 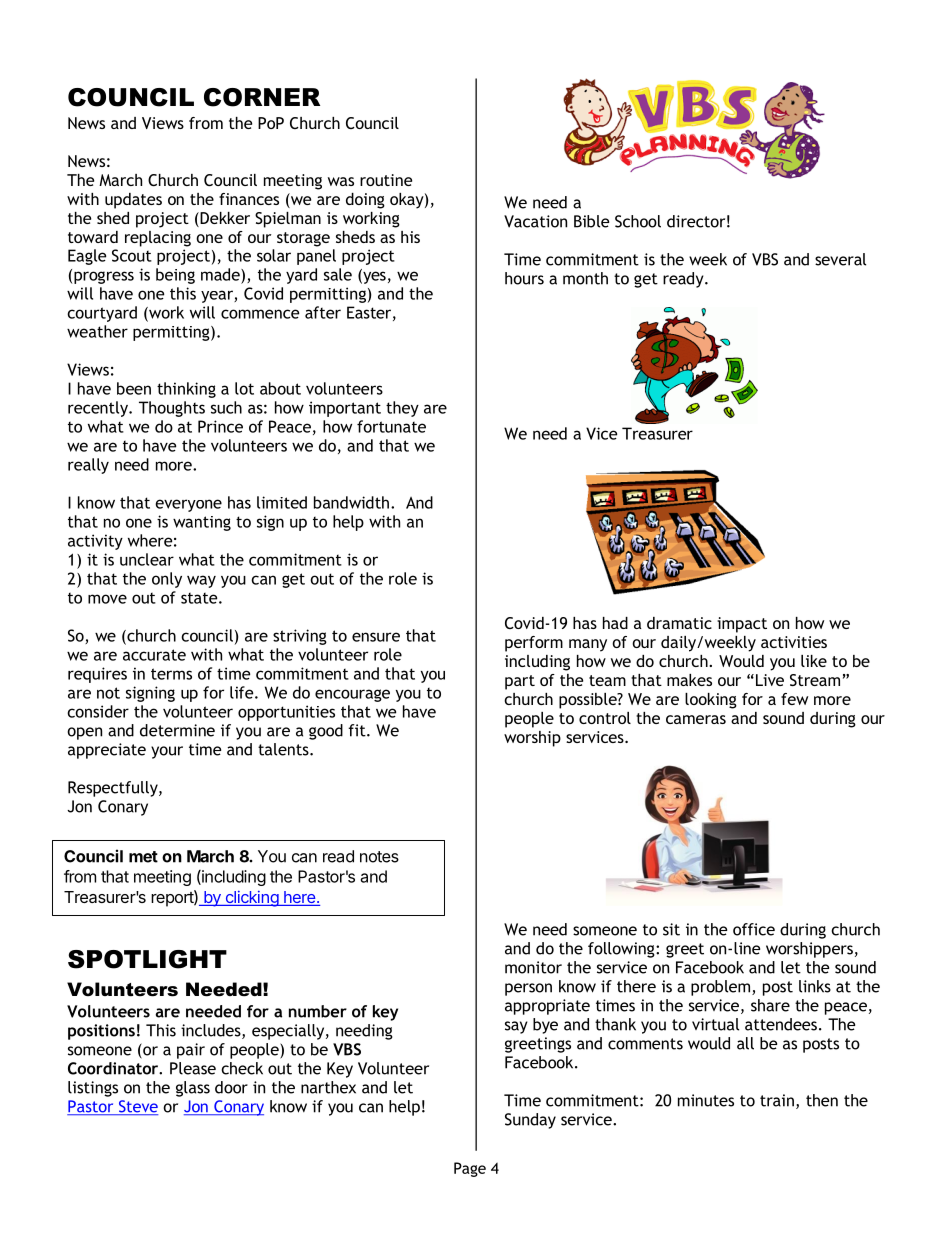 I want to click on office, so click(x=754, y=929).
